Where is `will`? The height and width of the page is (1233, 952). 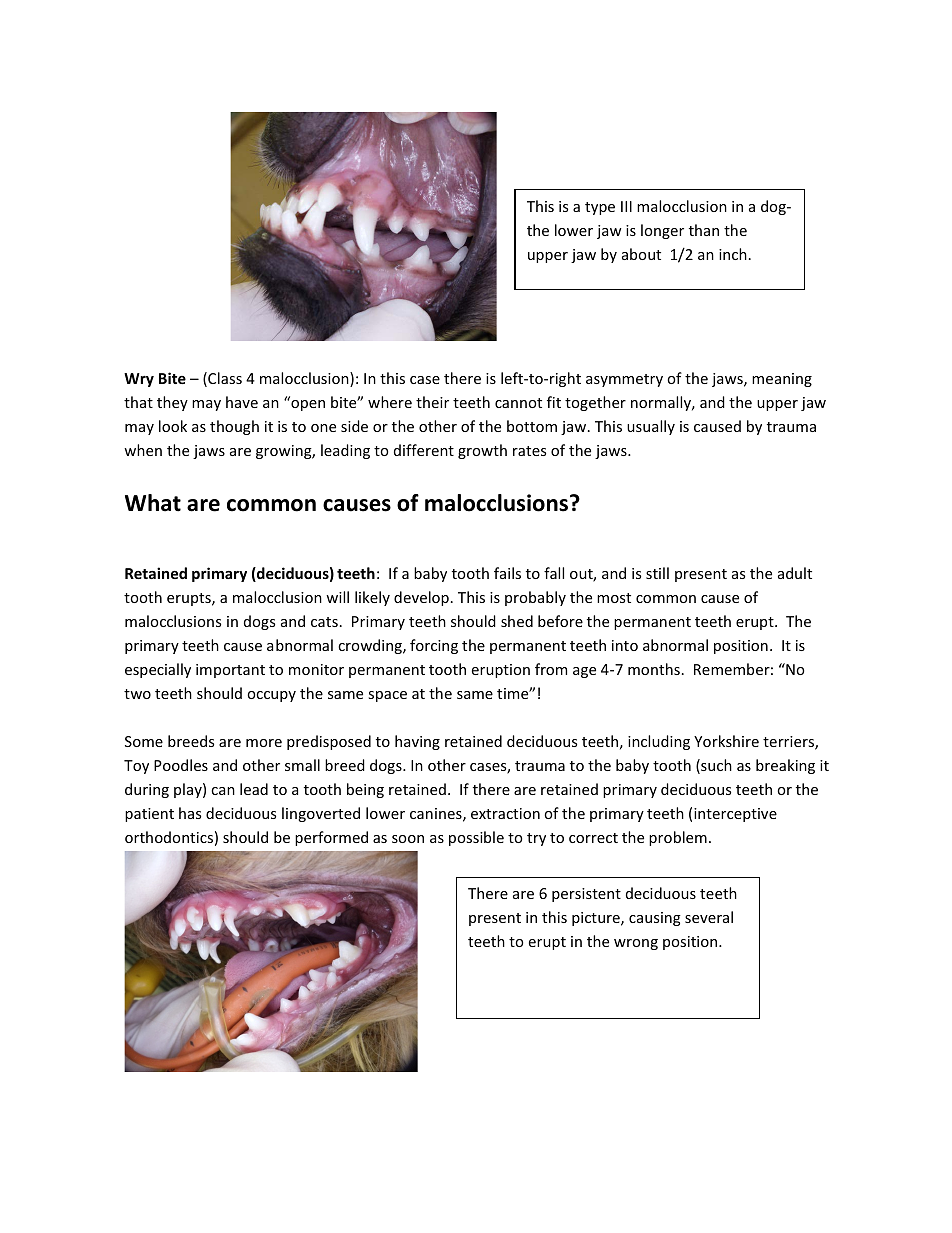 will is located at coordinates (337, 597).
